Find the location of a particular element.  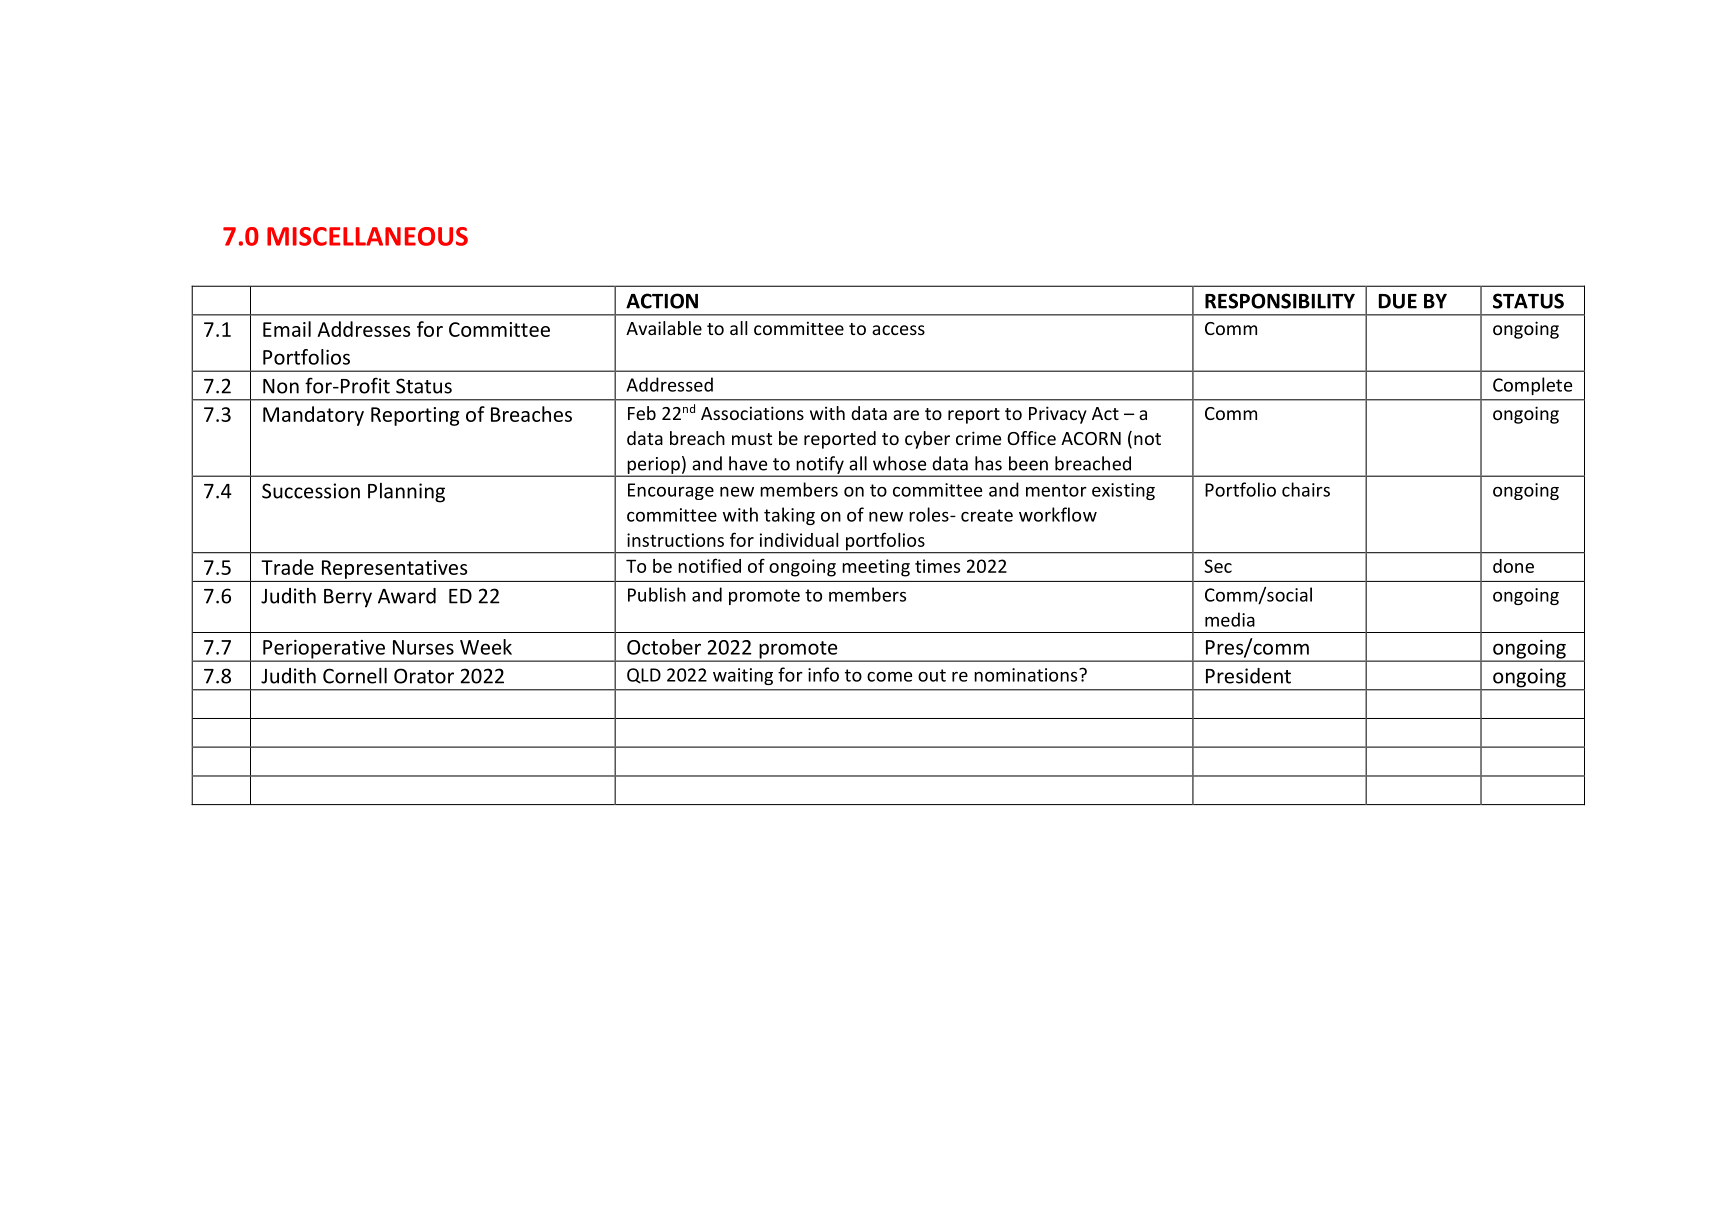

DUE is located at coordinates (1398, 301).
